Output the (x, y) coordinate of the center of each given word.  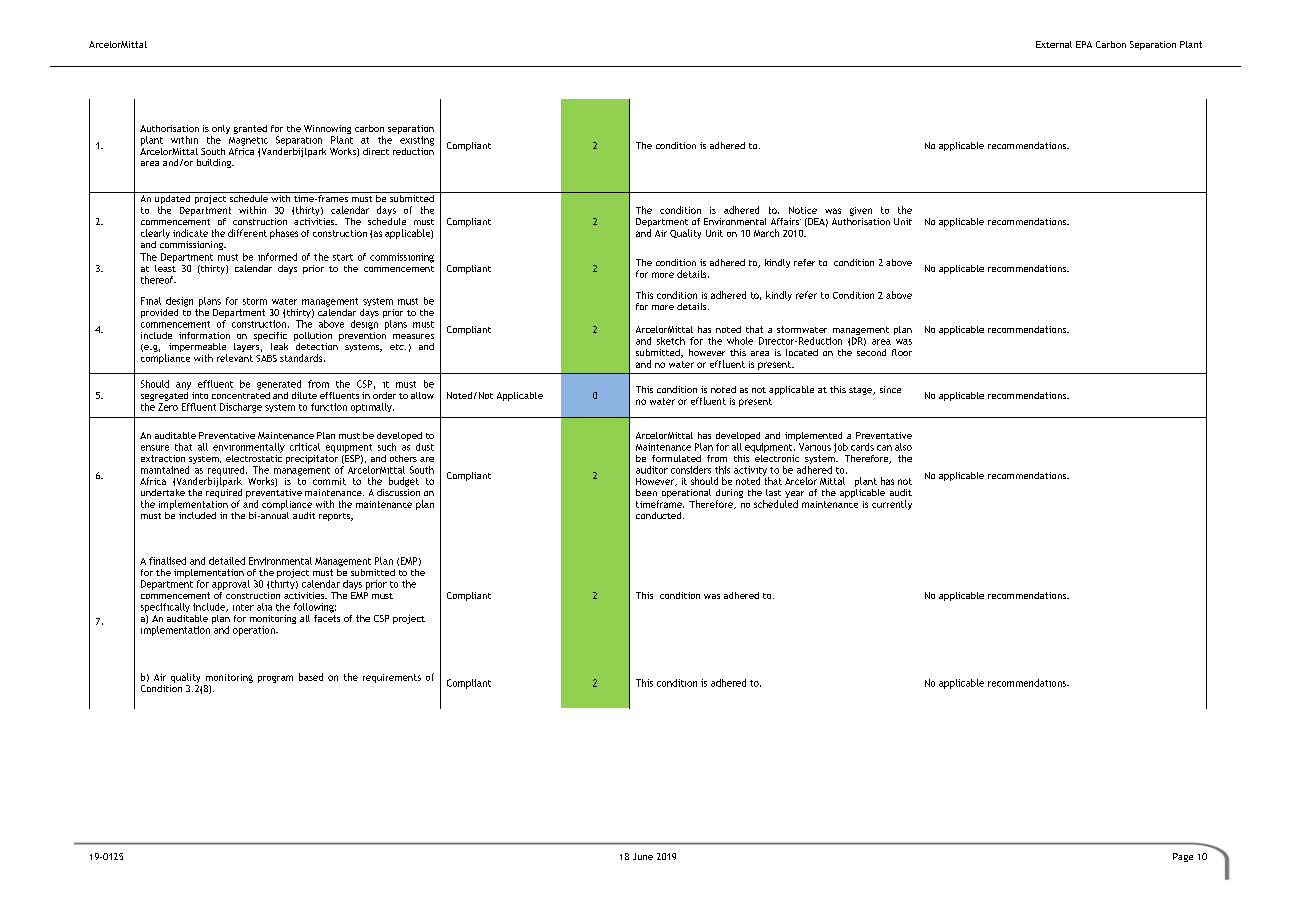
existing (417, 141)
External (1054, 44)
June (643, 856)
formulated (676, 458)
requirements (392, 678)
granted (250, 129)
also (903, 447)
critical (305, 447)
